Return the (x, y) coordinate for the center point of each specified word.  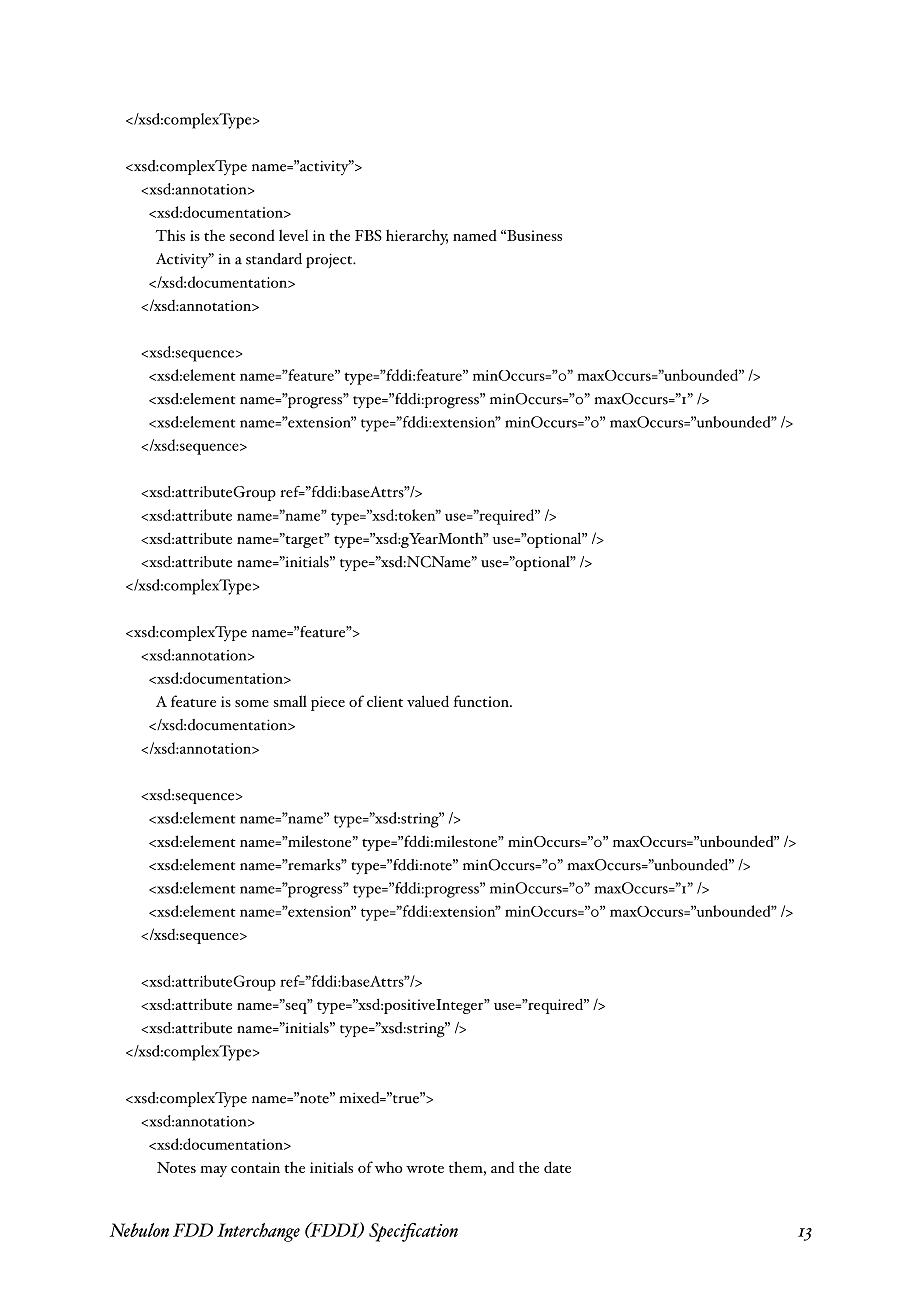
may (213, 1171)
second (252, 235)
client (385, 701)
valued (428, 701)
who (389, 1167)
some (252, 703)
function (482, 701)
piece (328, 703)
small (290, 701)
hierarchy (417, 237)
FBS (368, 235)
